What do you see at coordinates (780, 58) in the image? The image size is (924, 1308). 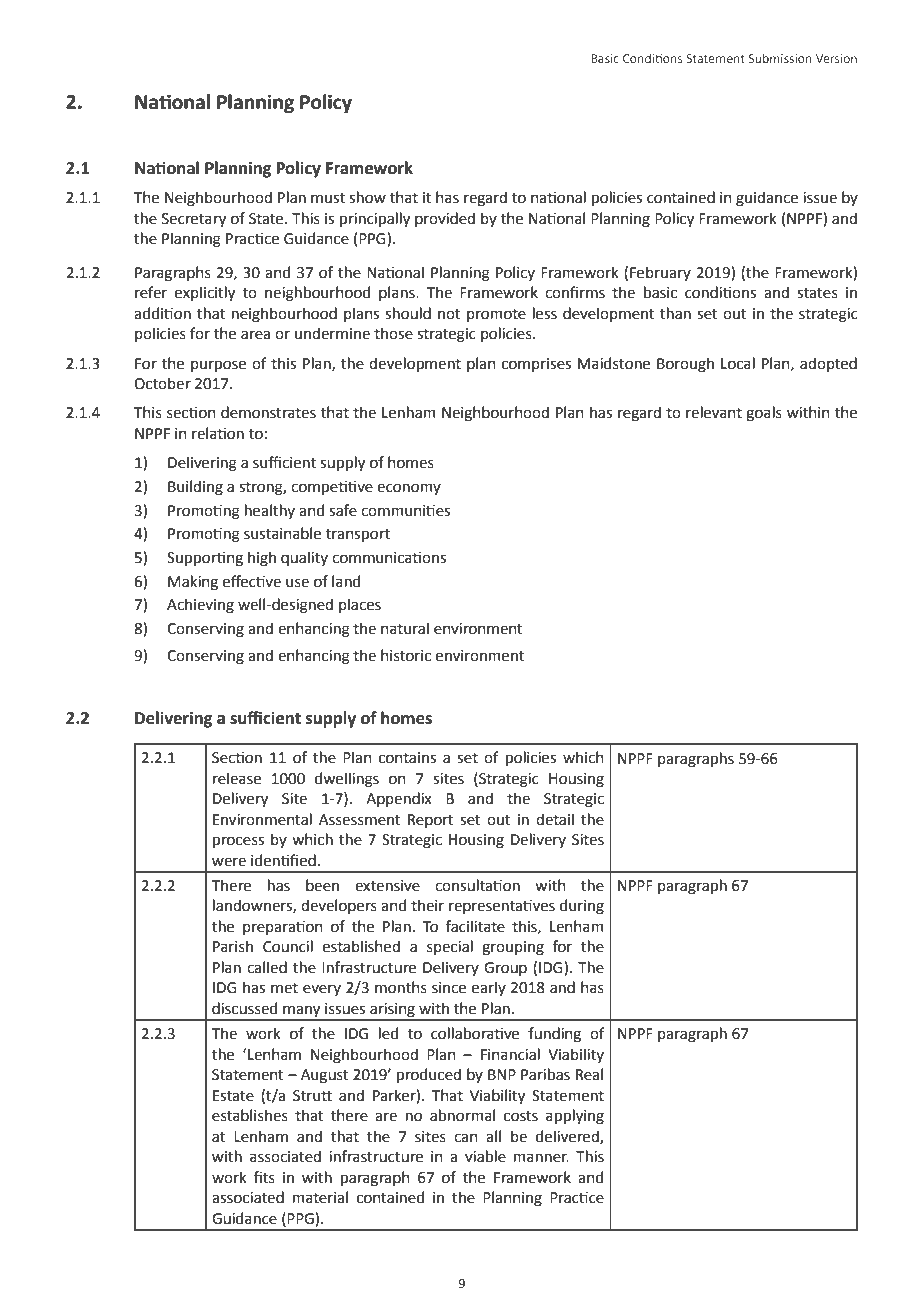 I see `Submission` at bounding box center [780, 58].
